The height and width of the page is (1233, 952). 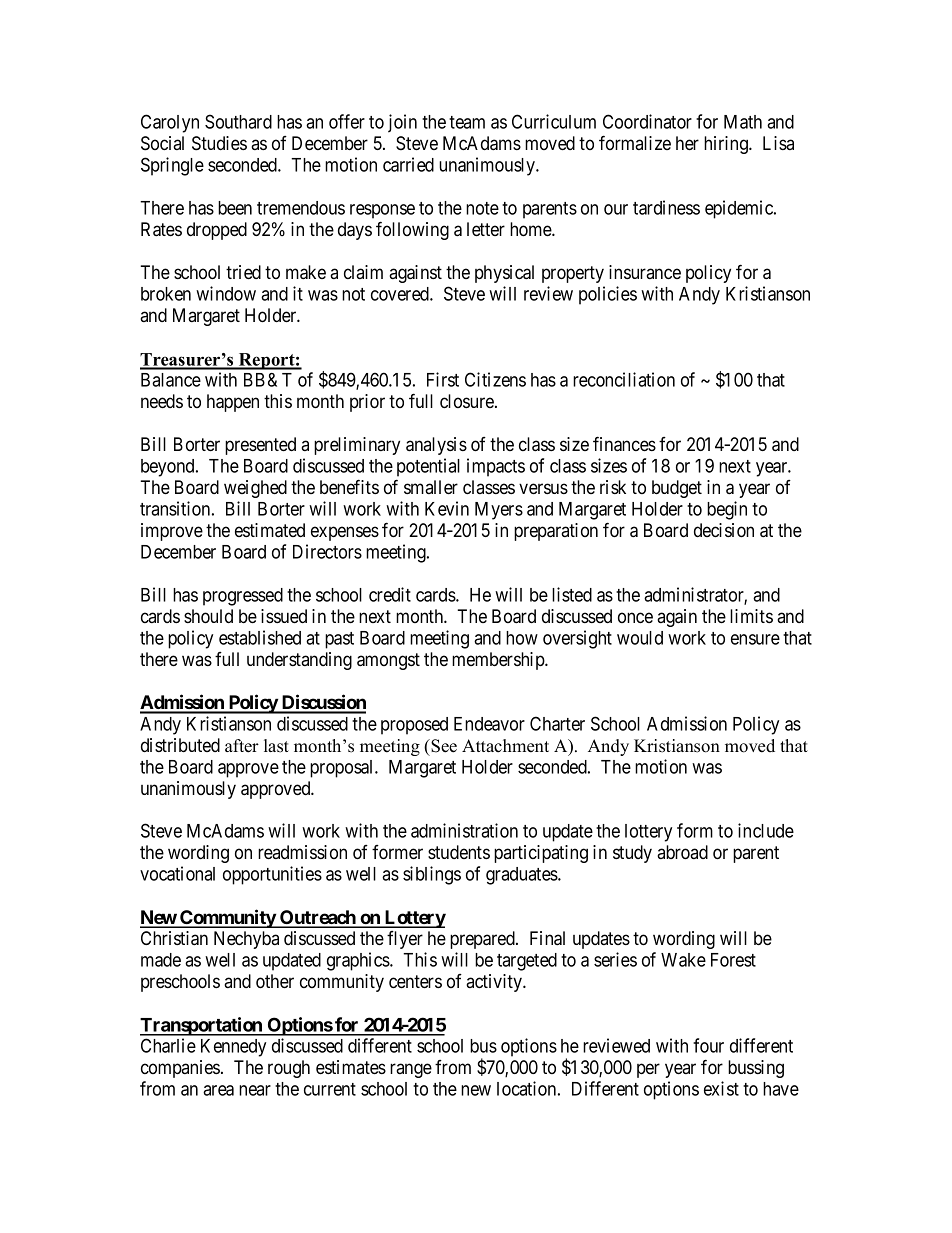 What do you see at coordinates (467, 122) in the page?
I see `team` at bounding box center [467, 122].
